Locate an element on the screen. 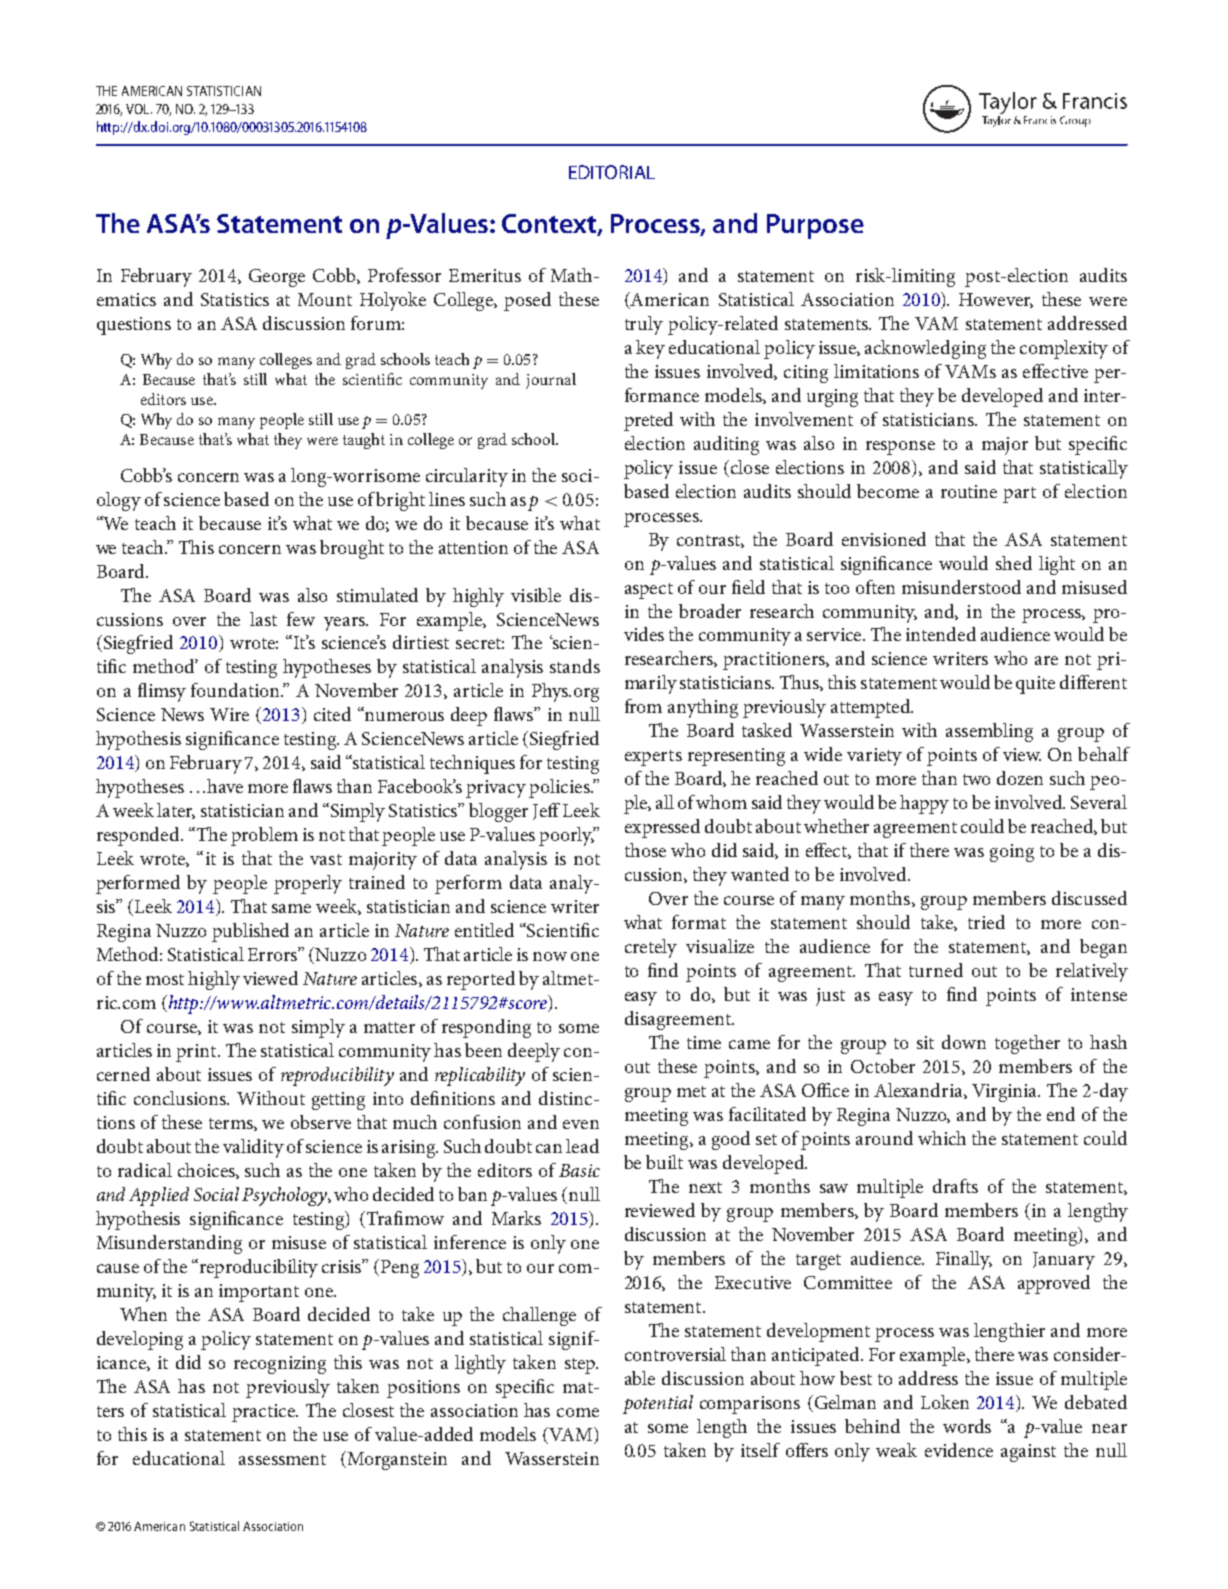 The image size is (1228, 1589). potential is located at coordinates (658, 1404).
